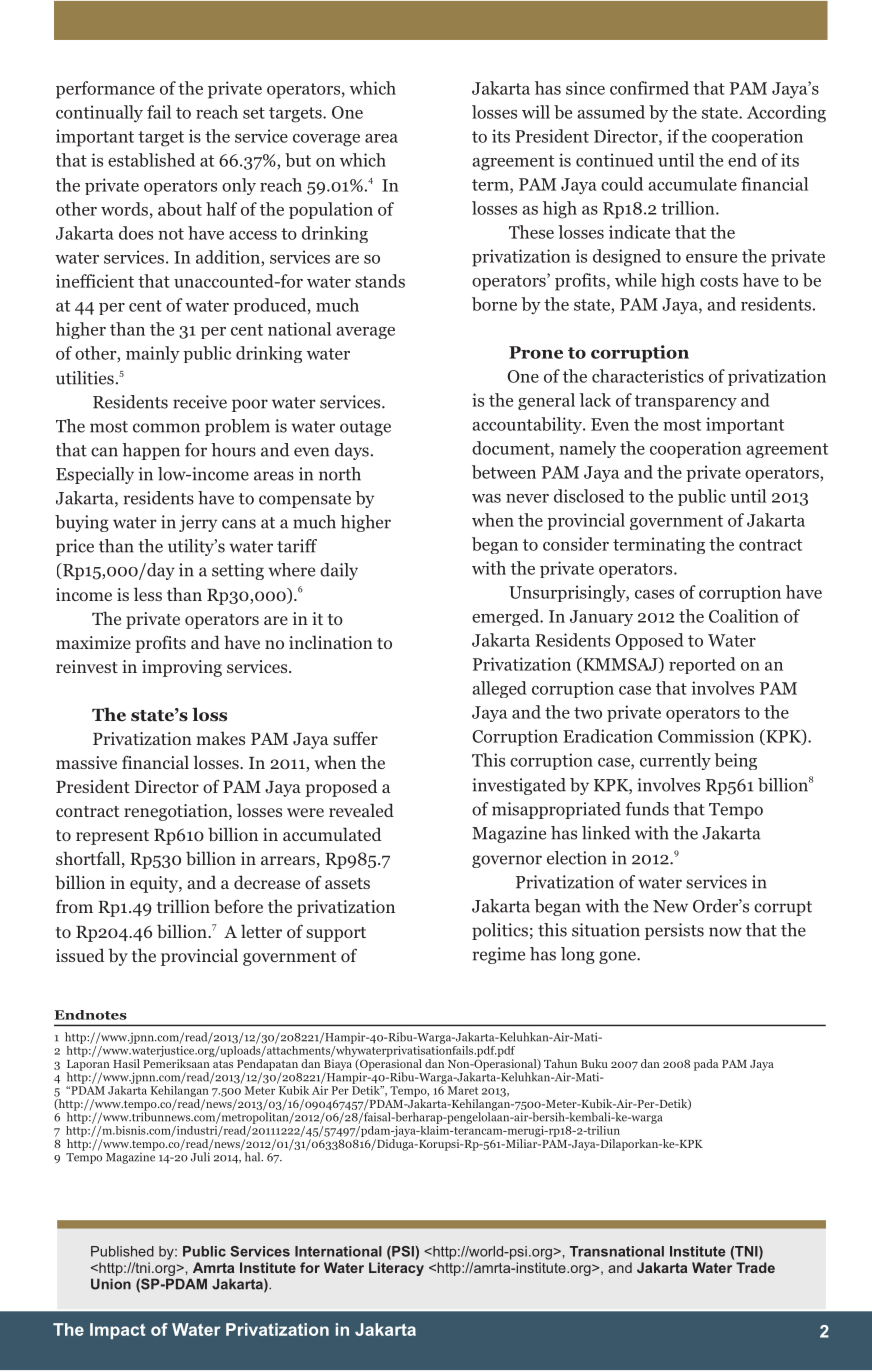  What do you see at coordinates (111, 1284) in the image?
I see `Union` at bounding box center [111, 1284].
